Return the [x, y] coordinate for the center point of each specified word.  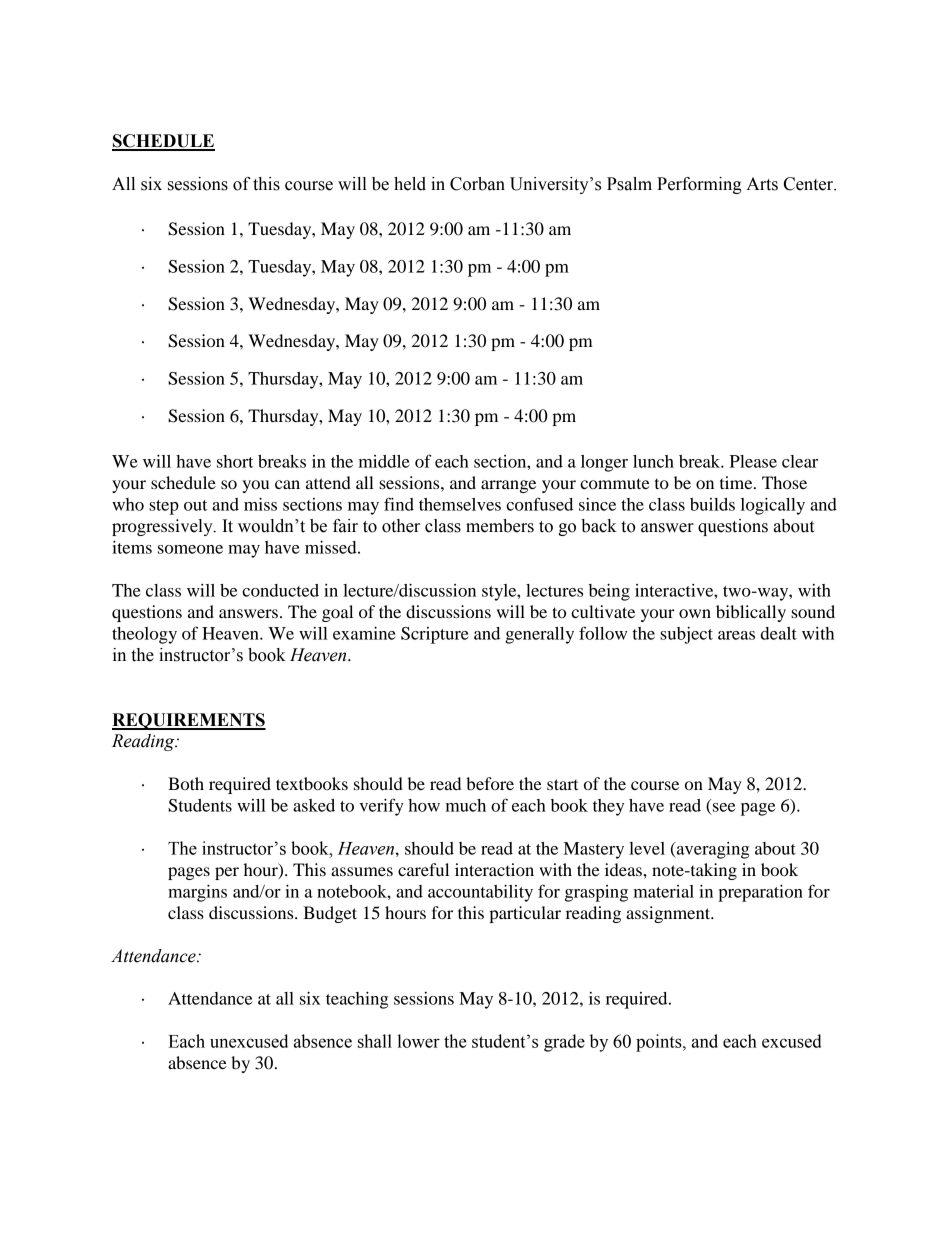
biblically [751, 613]
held [410, 184]
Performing [699, 185]
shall [375, 1041]
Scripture [435, 635]
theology [144, 635]
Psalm [629, 184]
